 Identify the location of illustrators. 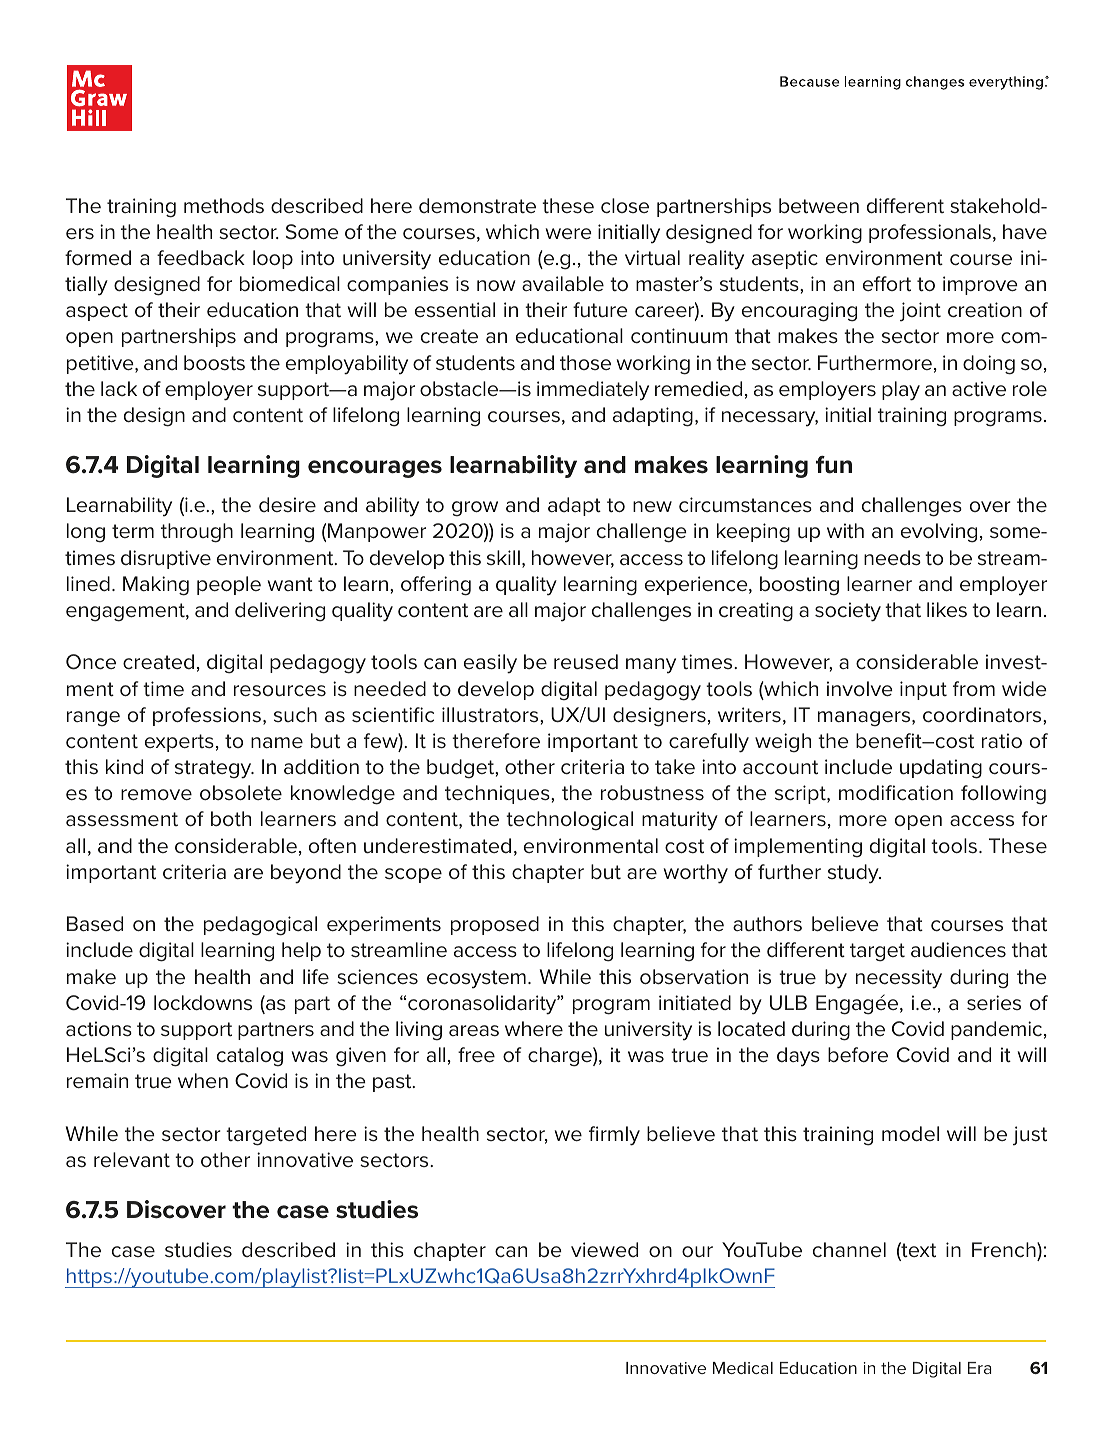
(491, 715).
